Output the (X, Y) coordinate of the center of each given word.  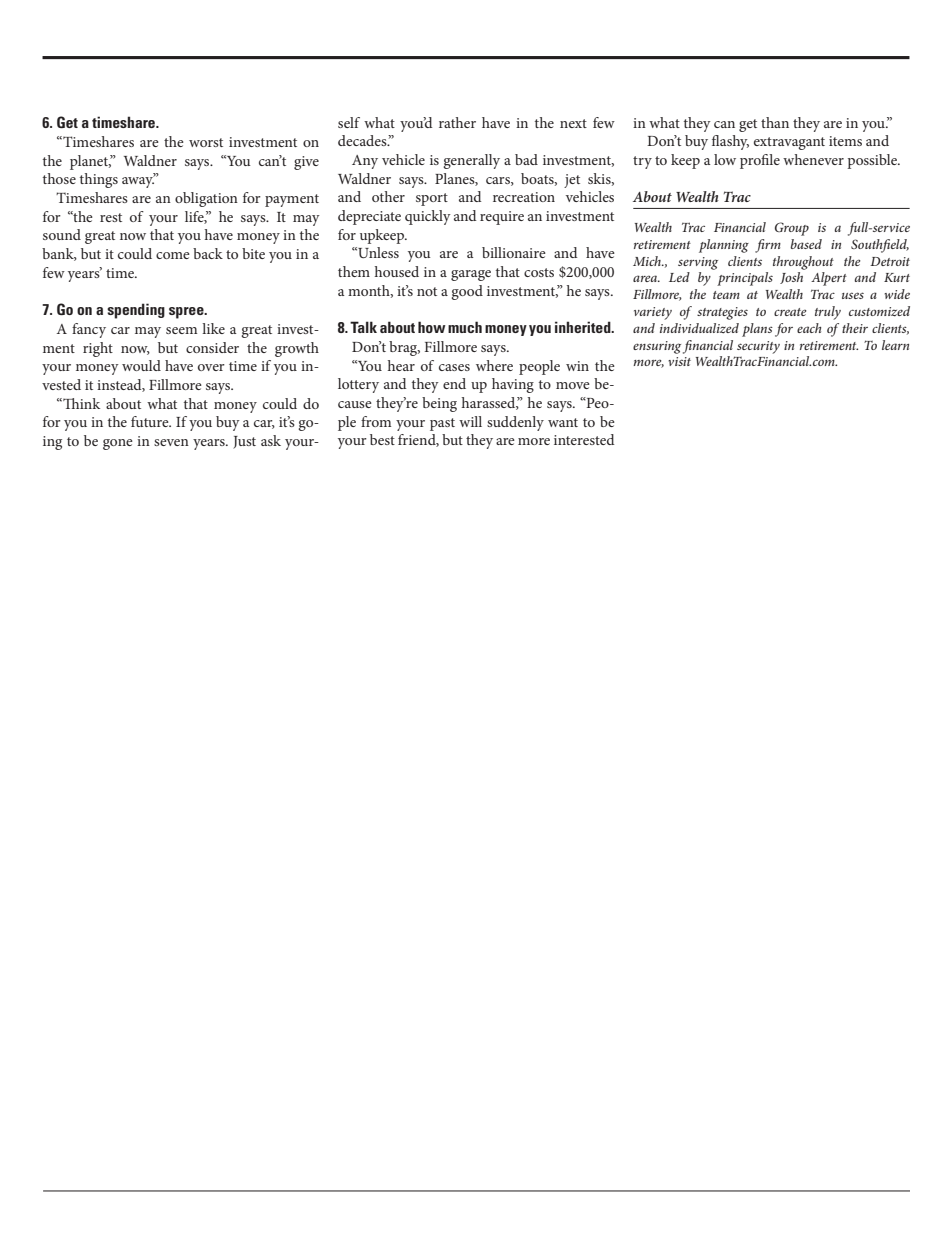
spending (136, 311)
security (758, 347)
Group (792, 229)
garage (471, 275)
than (775, 122)
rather (457, 122)
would (141, 365)
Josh (791, 278)
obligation (206, 199)
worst (206, 142)
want (563, 422)
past (442, 424)
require (502, 218)
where (494, 365)
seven (171, 442)
